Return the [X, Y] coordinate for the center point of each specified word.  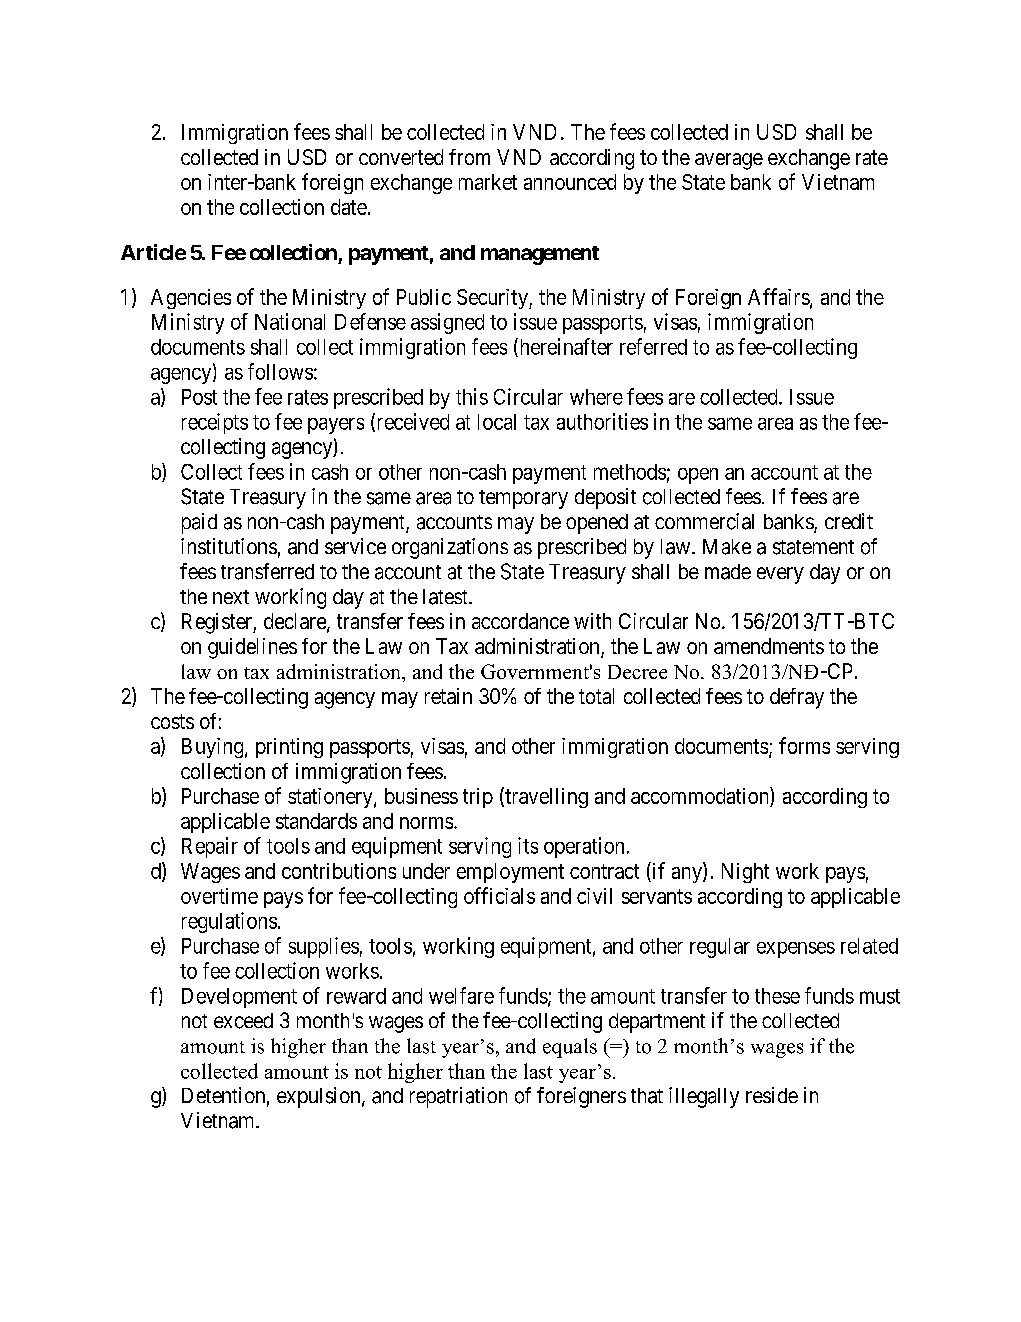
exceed [243, 1021]
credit [849, 521]
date [349, 207]
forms [804, 745]
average [729, 161]
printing [289, 748]
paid [199, 523]
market [488, 182]
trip [478, 798]
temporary [523, 499]
